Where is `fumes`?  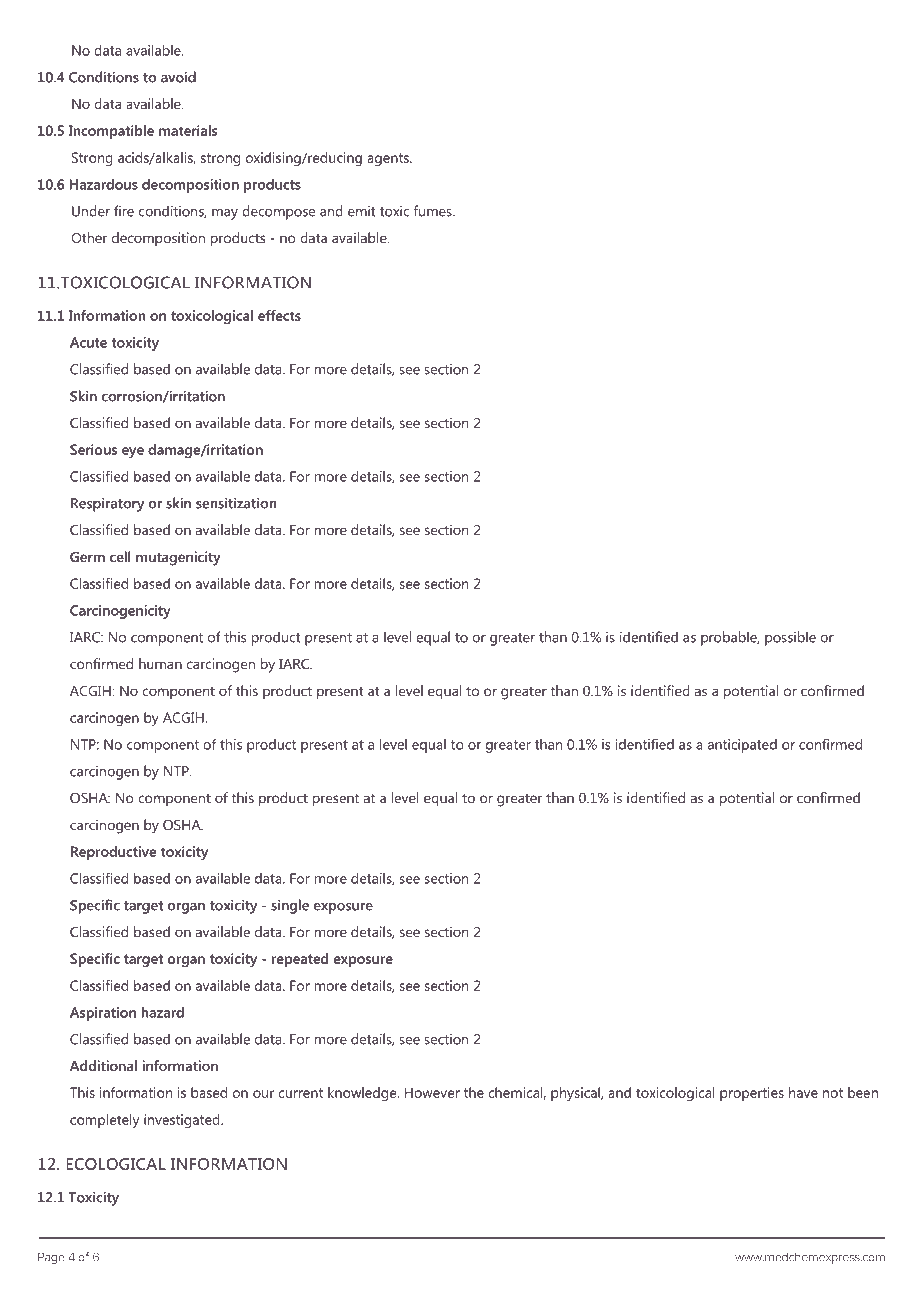
fumes is located at coordinates (434, 211).
